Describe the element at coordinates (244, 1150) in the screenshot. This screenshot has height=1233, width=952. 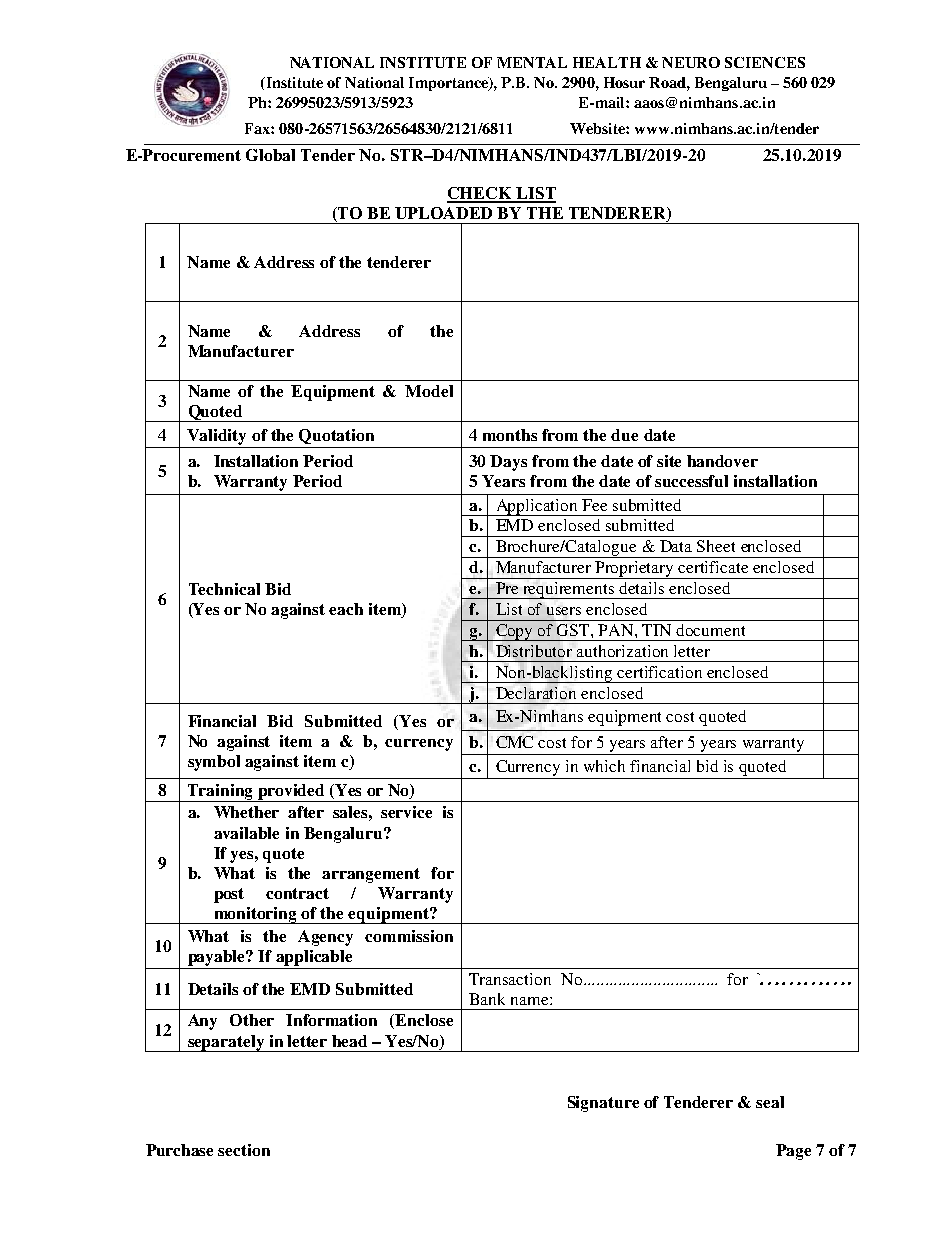
I see `section` at that location.
